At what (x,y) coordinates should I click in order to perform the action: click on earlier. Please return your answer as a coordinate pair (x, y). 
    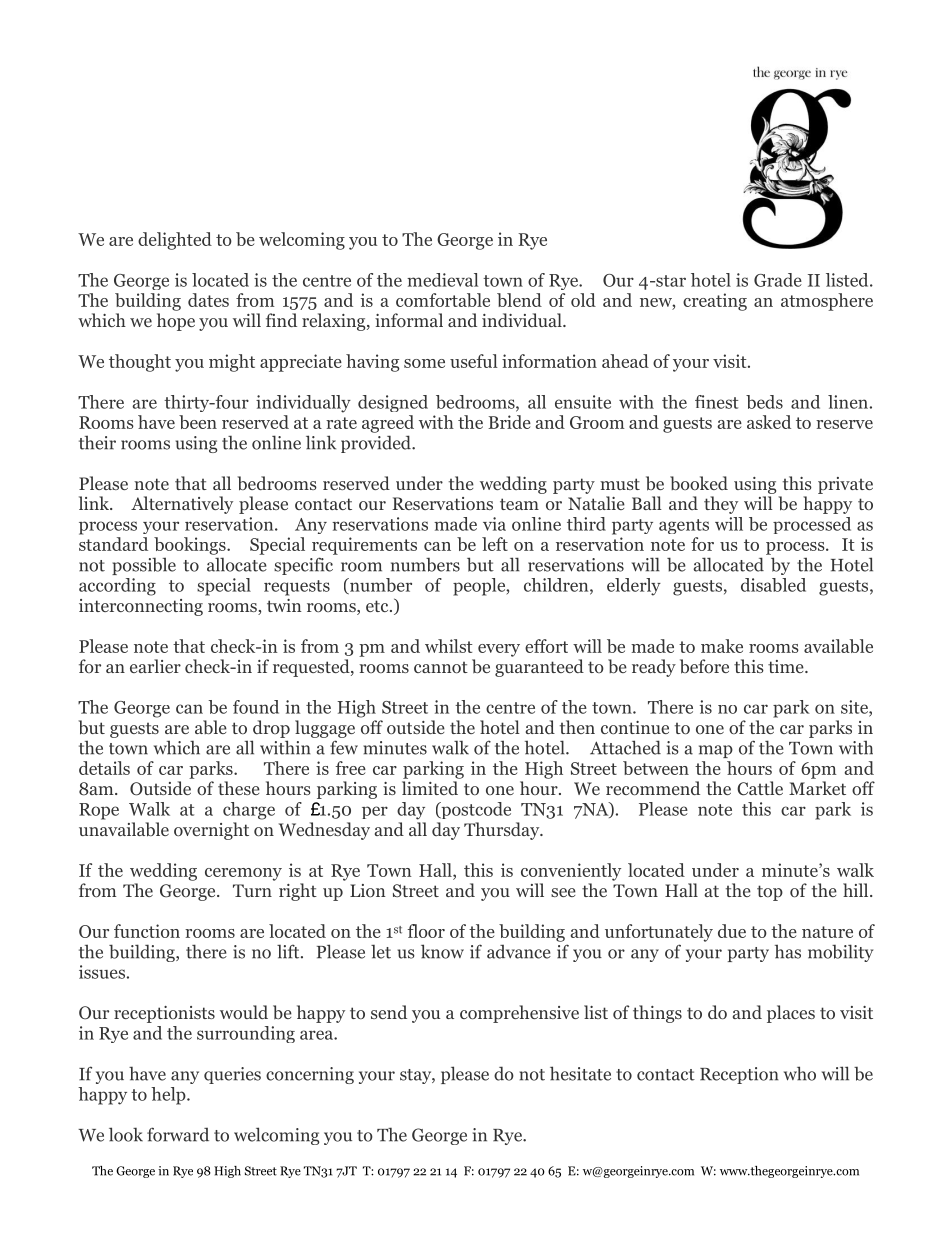
    Looking at the image, I should click on (155, 666).
